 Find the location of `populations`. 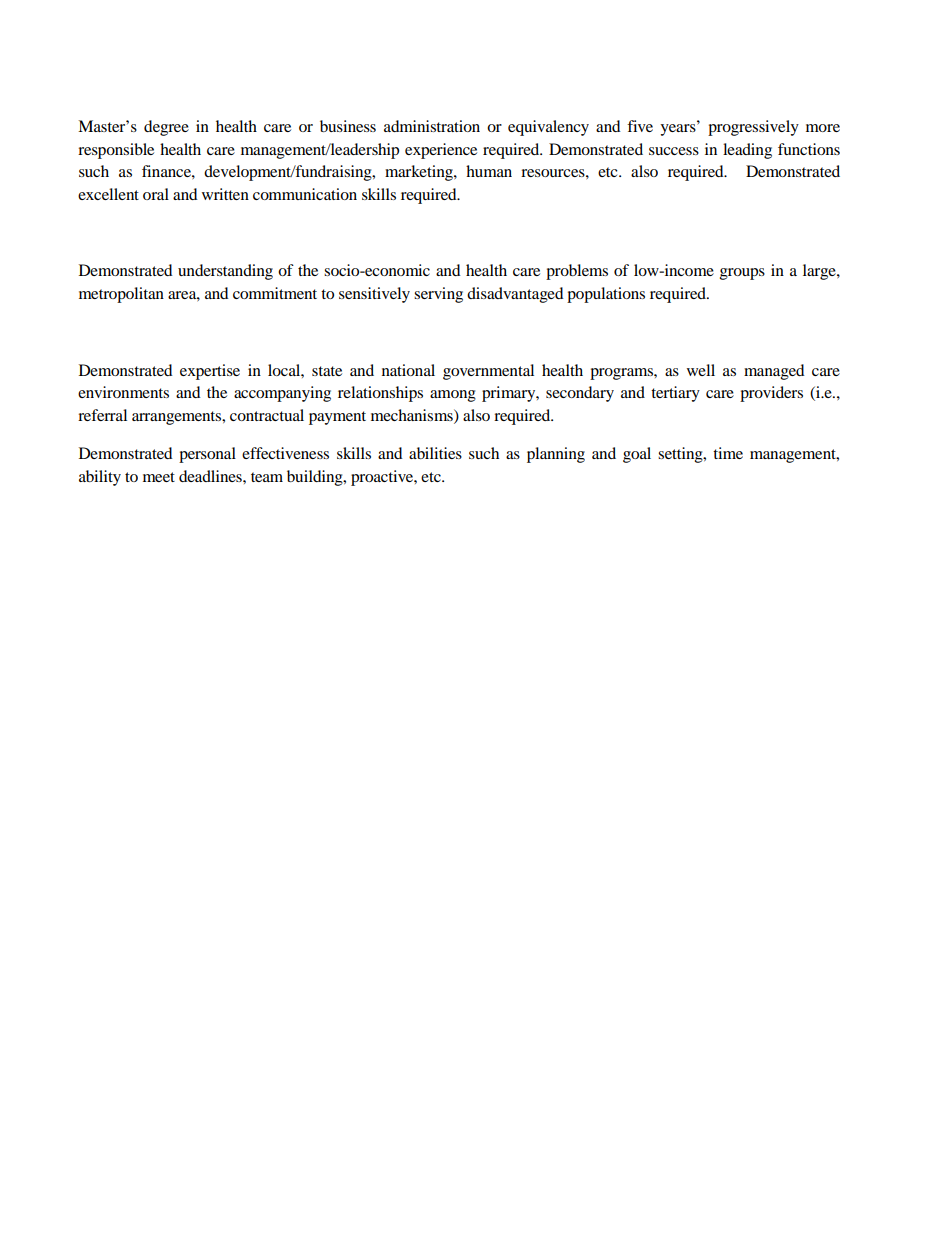

populations is located at coordinates (606, 295).
